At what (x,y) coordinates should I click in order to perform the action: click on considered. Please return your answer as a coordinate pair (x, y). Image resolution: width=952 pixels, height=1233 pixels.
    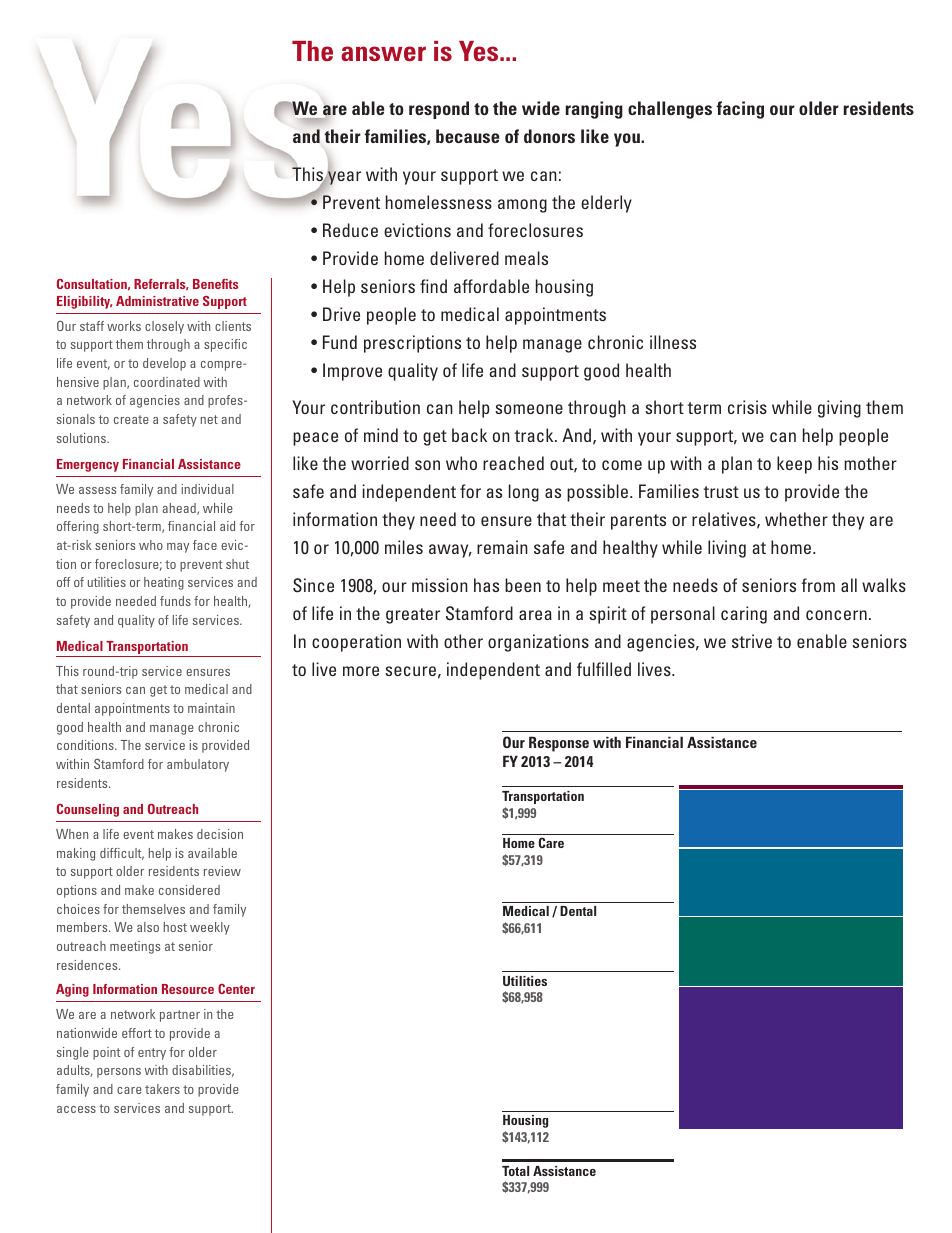
    Looking at the image, I should click on (189, 890).
